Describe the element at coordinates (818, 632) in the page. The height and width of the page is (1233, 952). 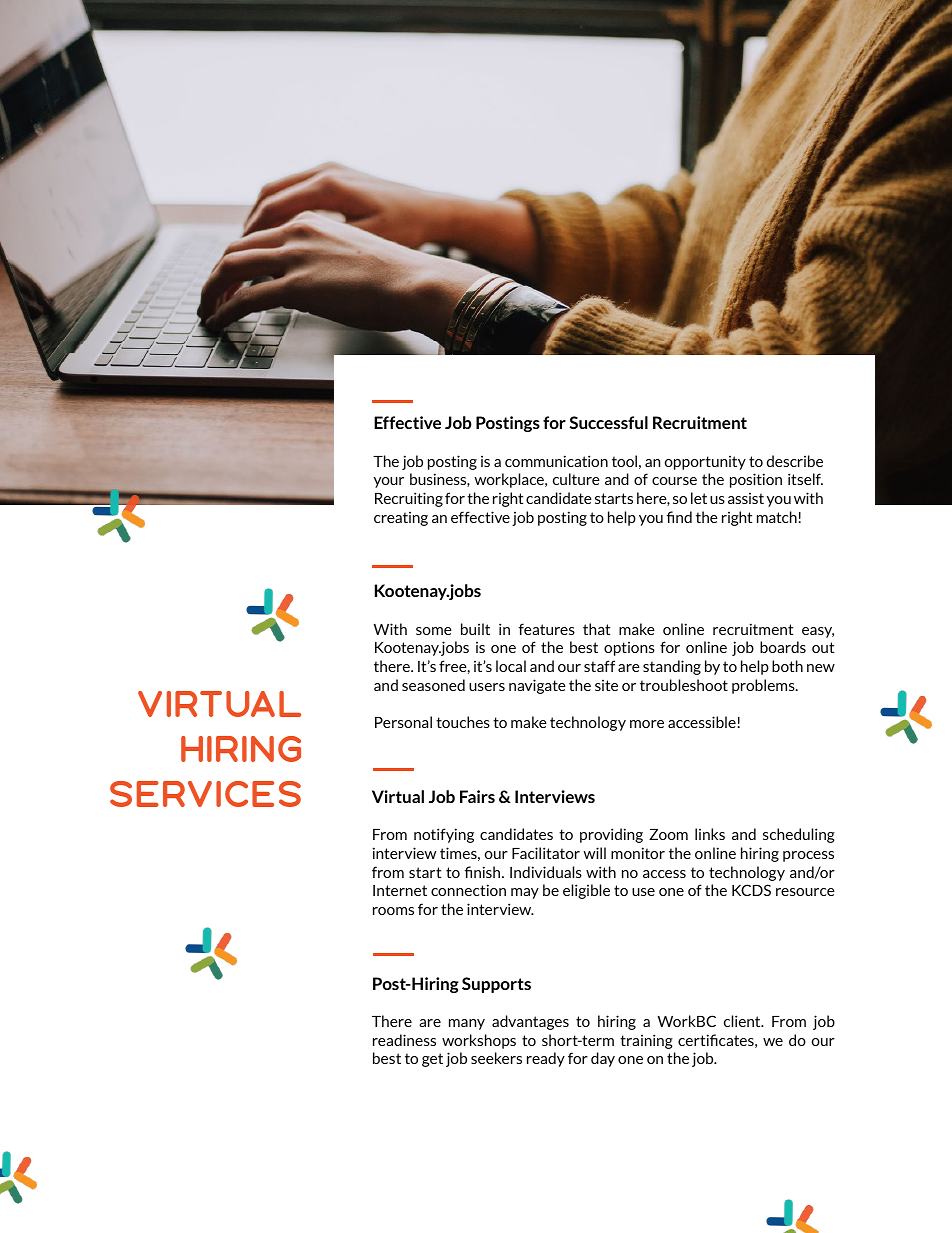
I see `easy` at that location.
